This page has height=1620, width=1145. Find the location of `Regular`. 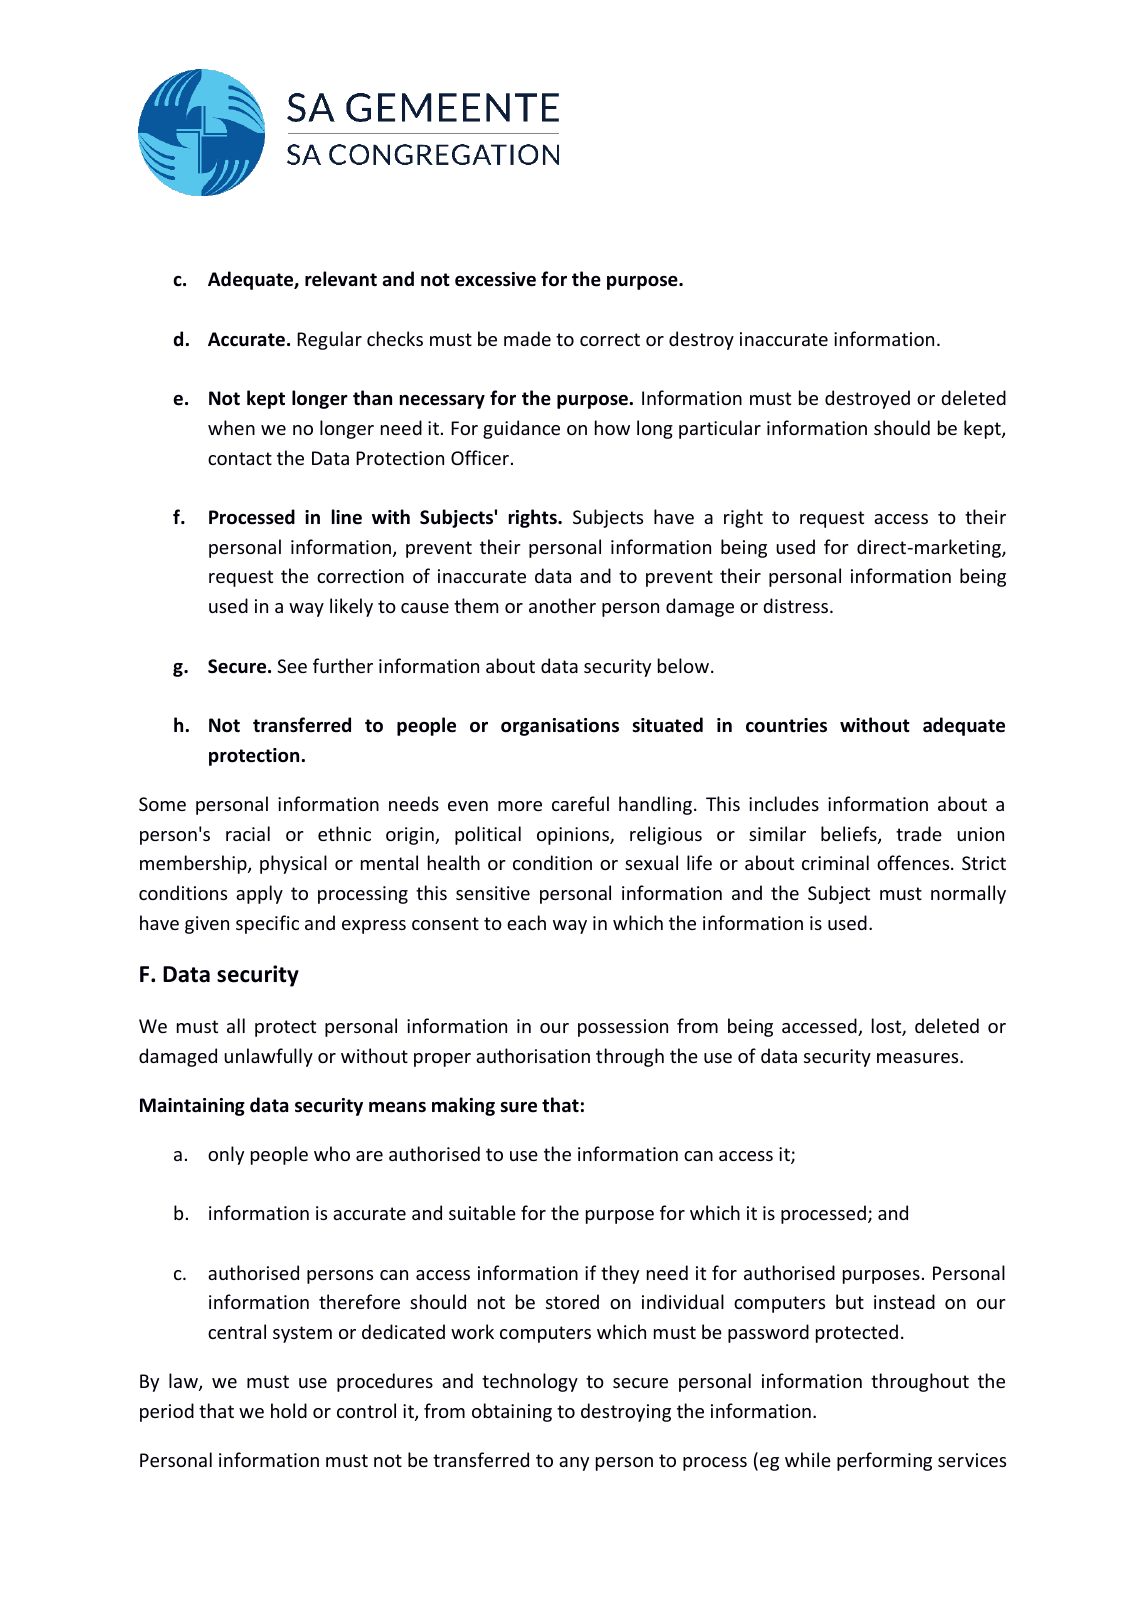

Regular is located at coordinates (329, 340).
